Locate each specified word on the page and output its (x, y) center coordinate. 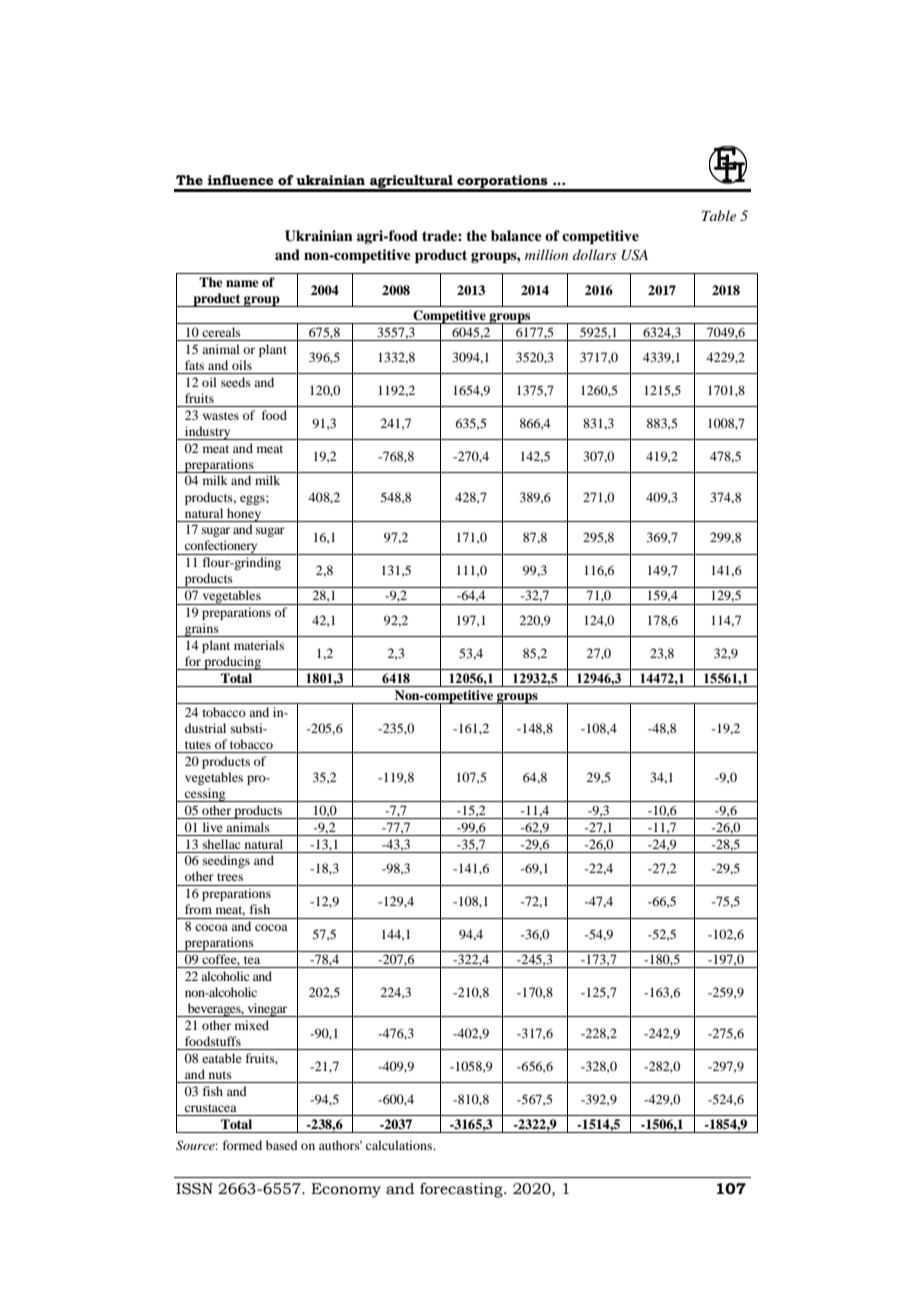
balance (516, 235)
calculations (400, 1145)
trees (230, 877)
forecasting (462, 1190)
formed (242, 1145)
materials (259, 645)
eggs (253, 500)
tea (252, 960)
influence (240, 180)
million (546, 254)
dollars (595, 254)
